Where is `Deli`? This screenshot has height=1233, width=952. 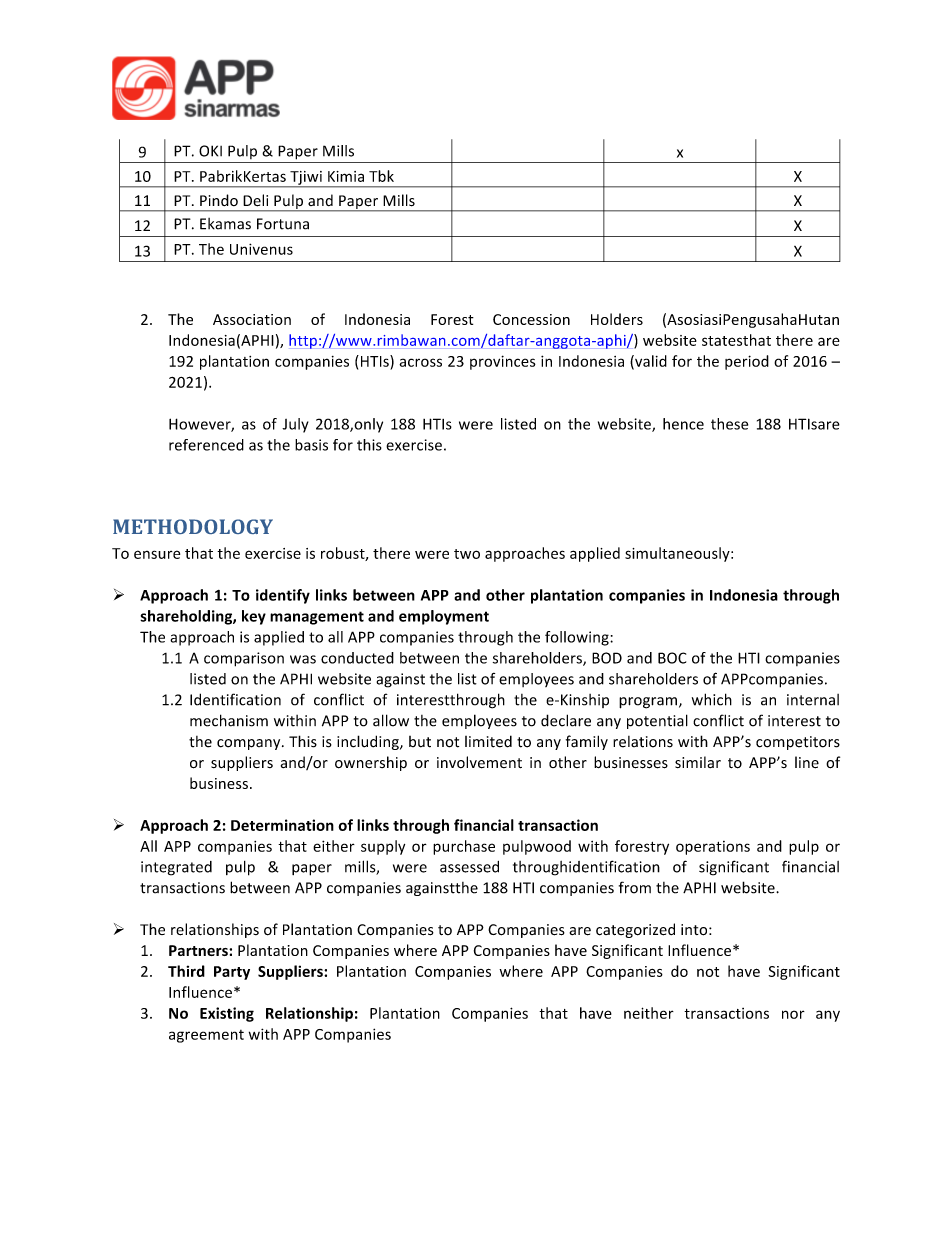
Deli is located at coordinates (255, 200).
